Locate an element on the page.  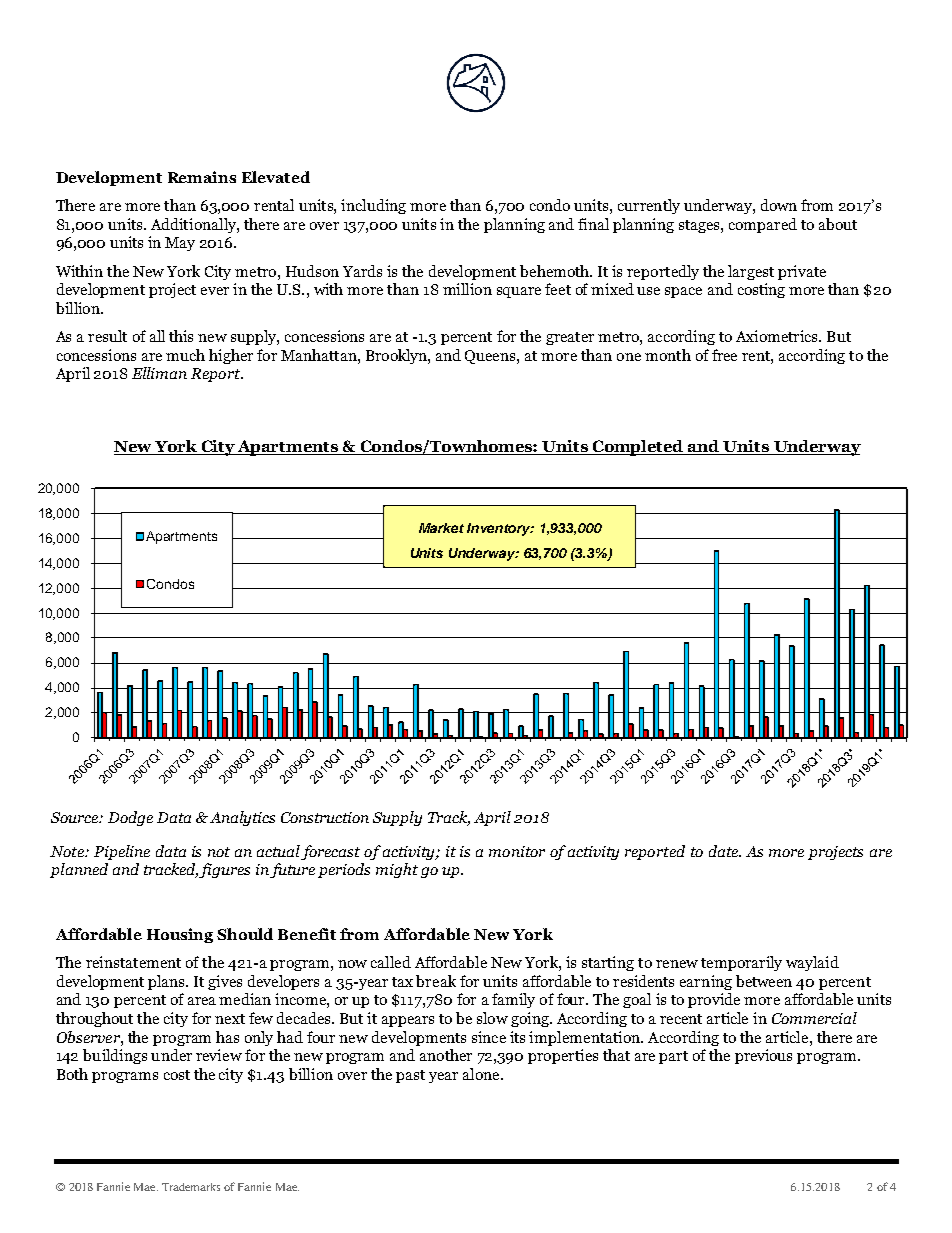
date is located at coordinates (725, 851).
